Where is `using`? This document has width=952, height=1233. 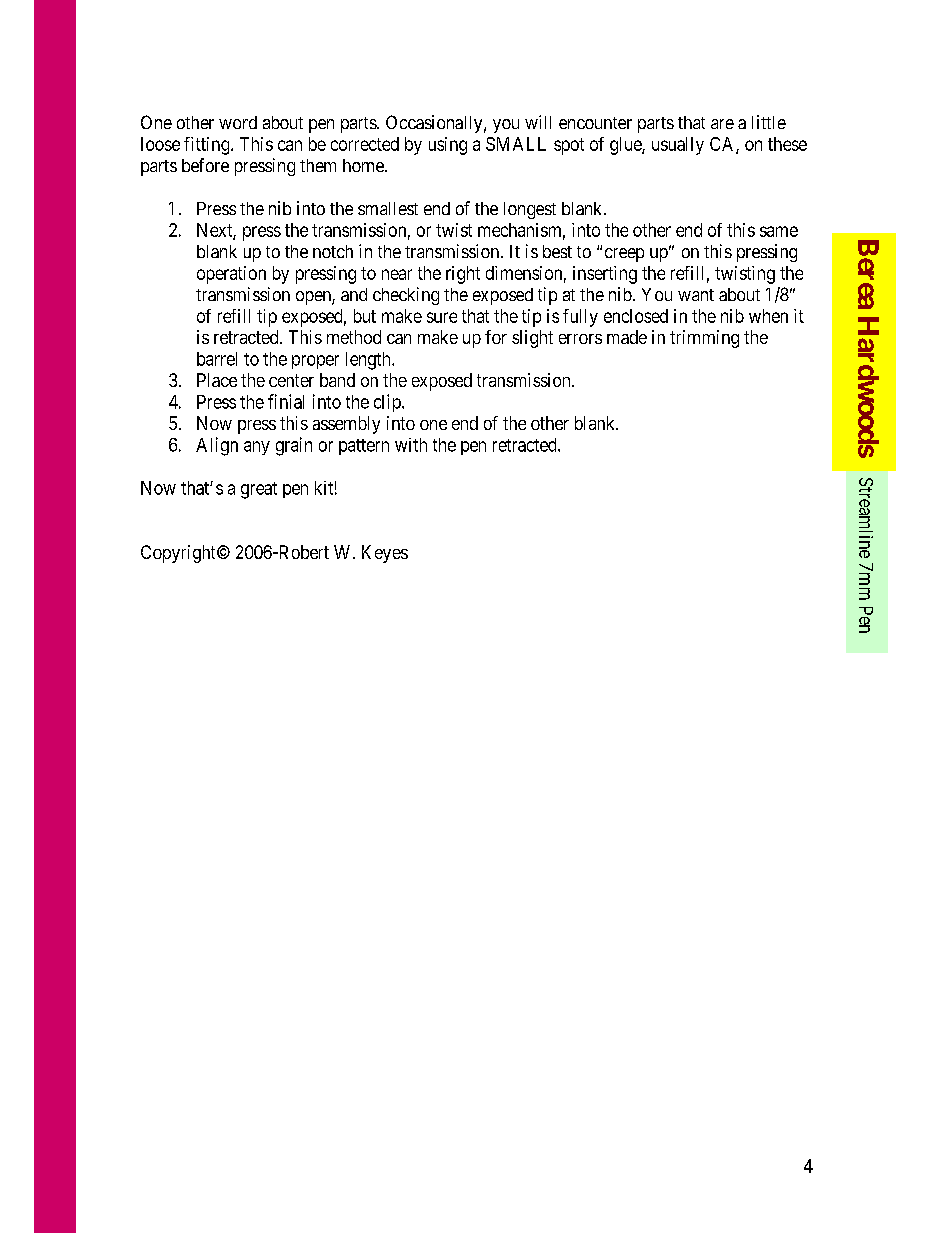 using is located at coordinates (448, 146).
